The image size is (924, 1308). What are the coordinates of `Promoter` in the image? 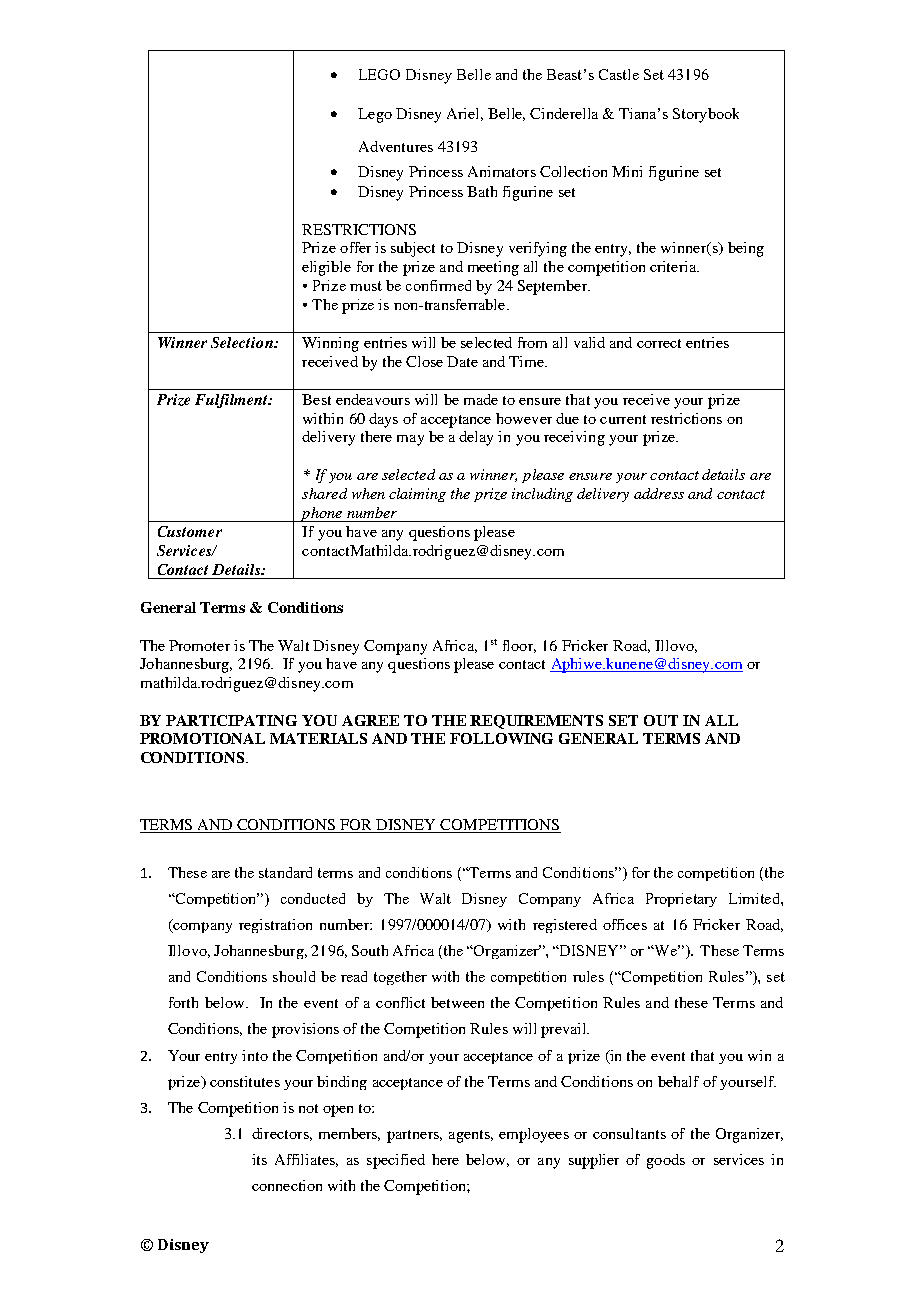 It's located at (199, 645).
